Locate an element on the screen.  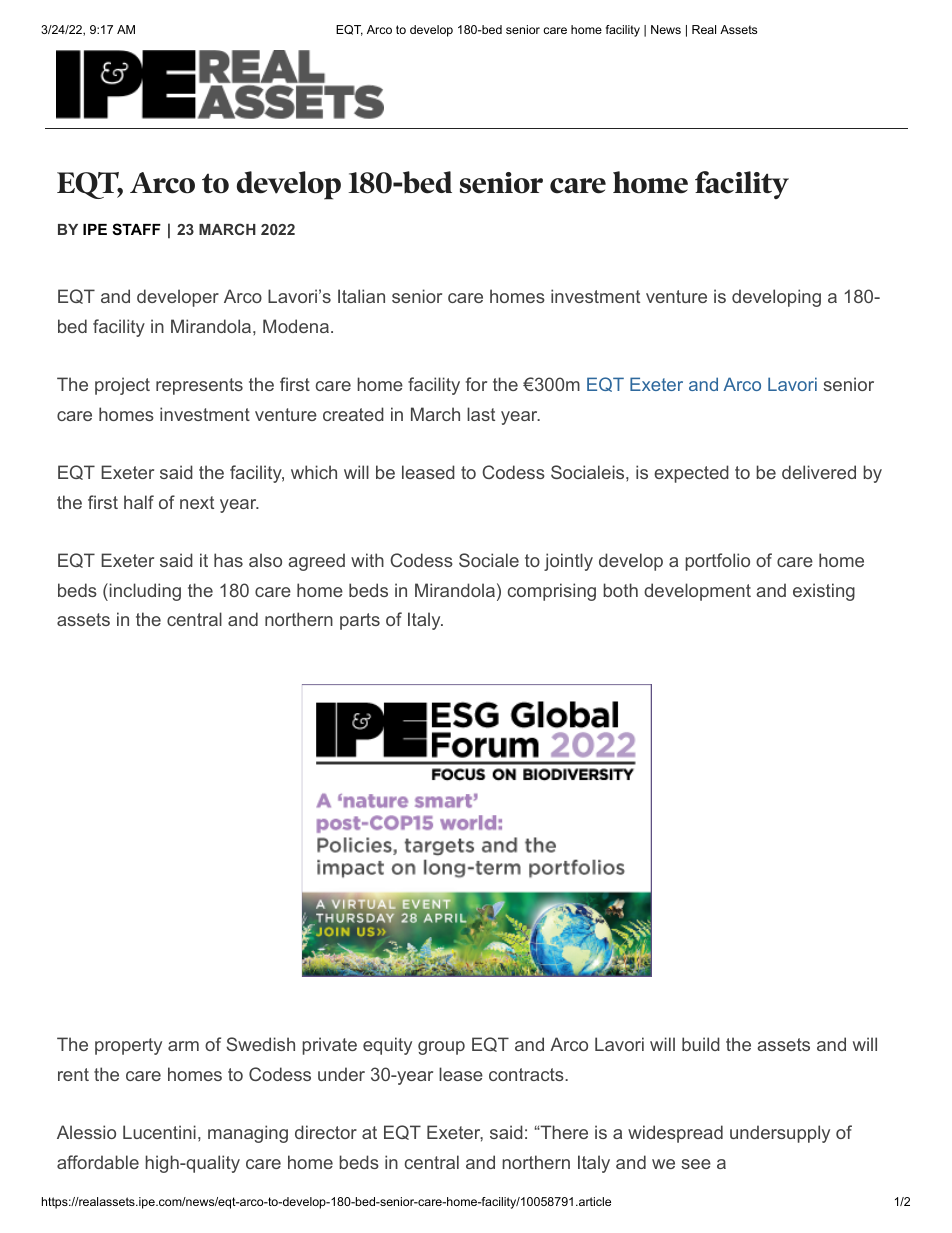
STAFF is located at coordinates (136, 229).
